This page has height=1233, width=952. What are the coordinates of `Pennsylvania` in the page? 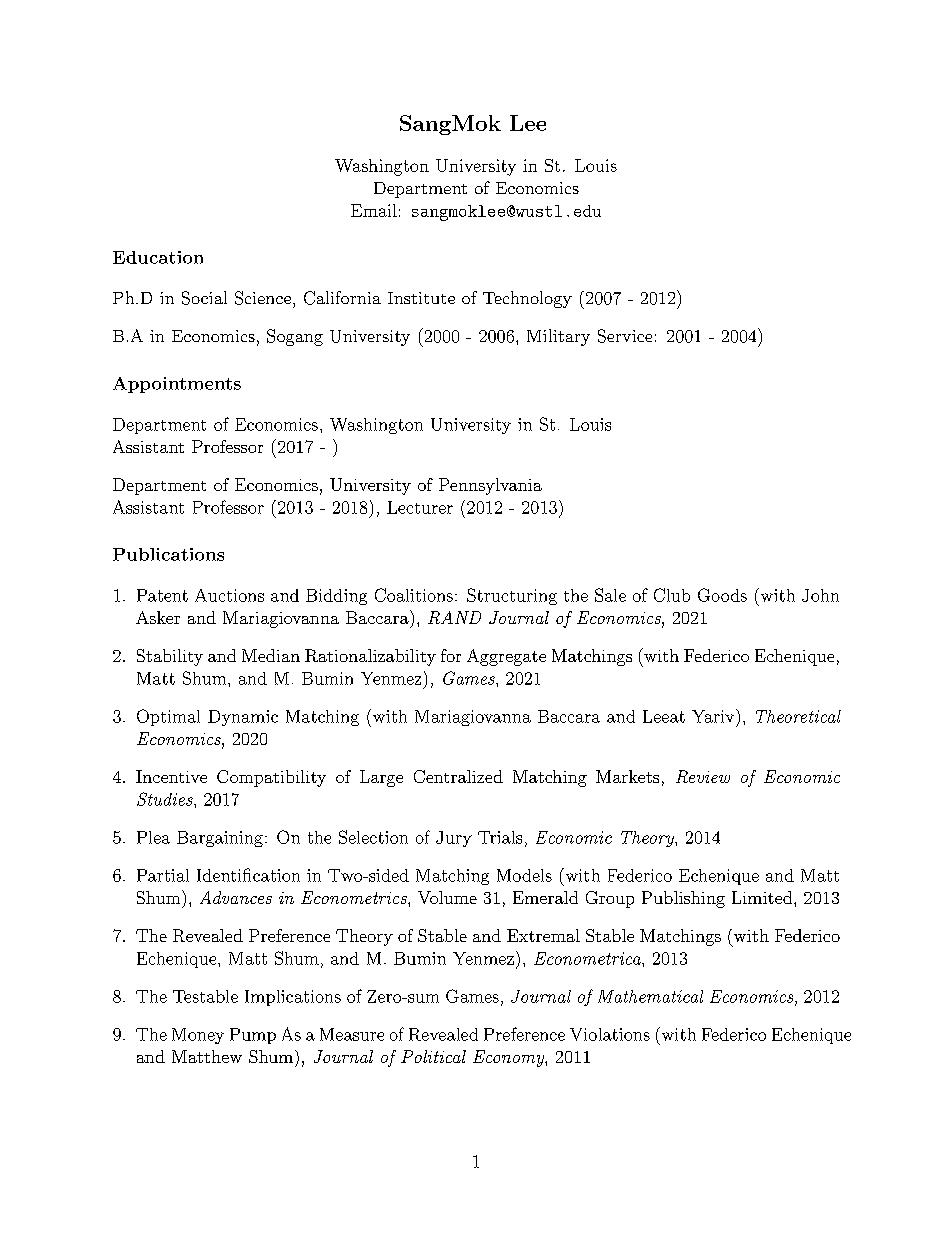 It's located at (490, 486).
